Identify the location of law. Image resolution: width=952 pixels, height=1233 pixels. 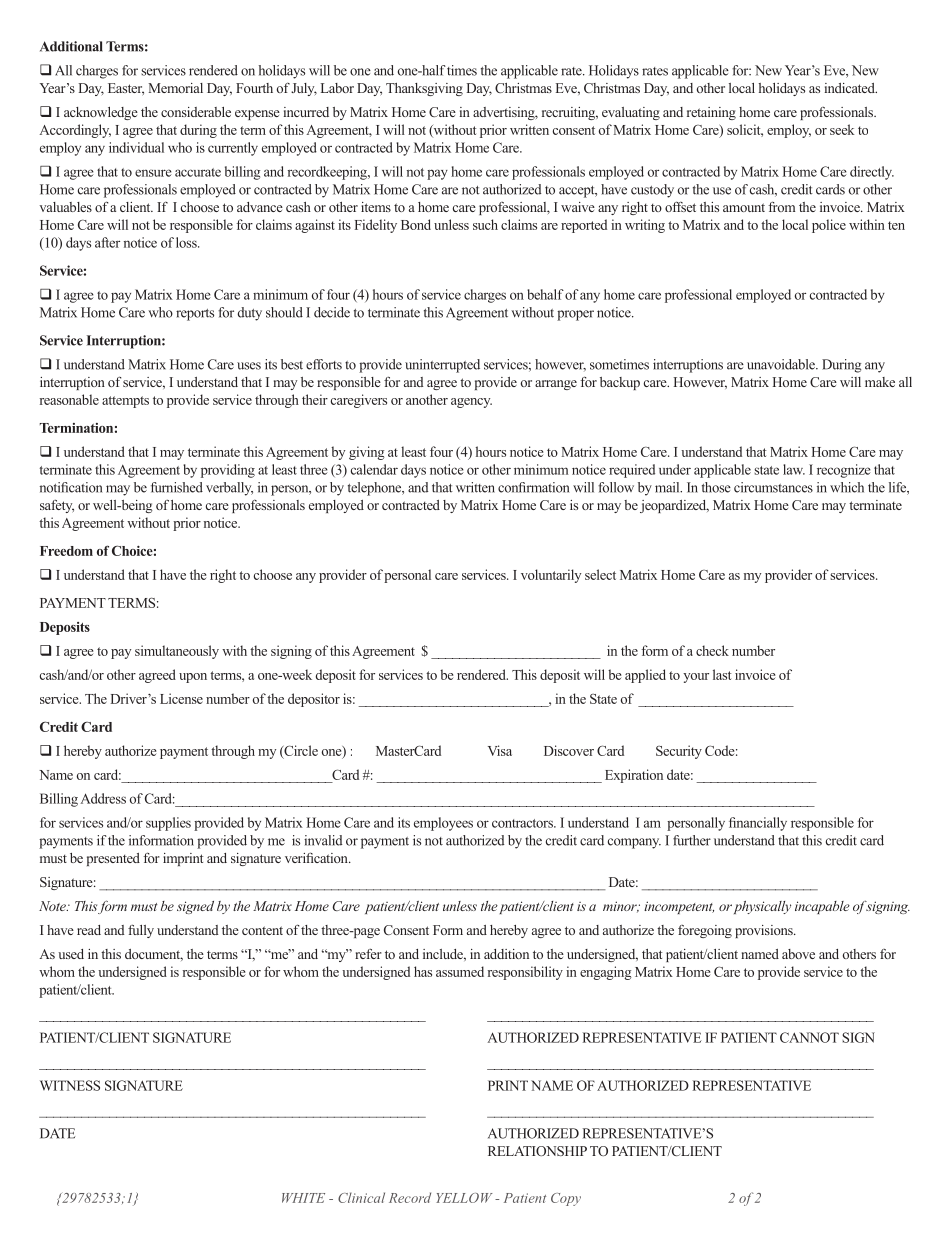
(794, 469).
